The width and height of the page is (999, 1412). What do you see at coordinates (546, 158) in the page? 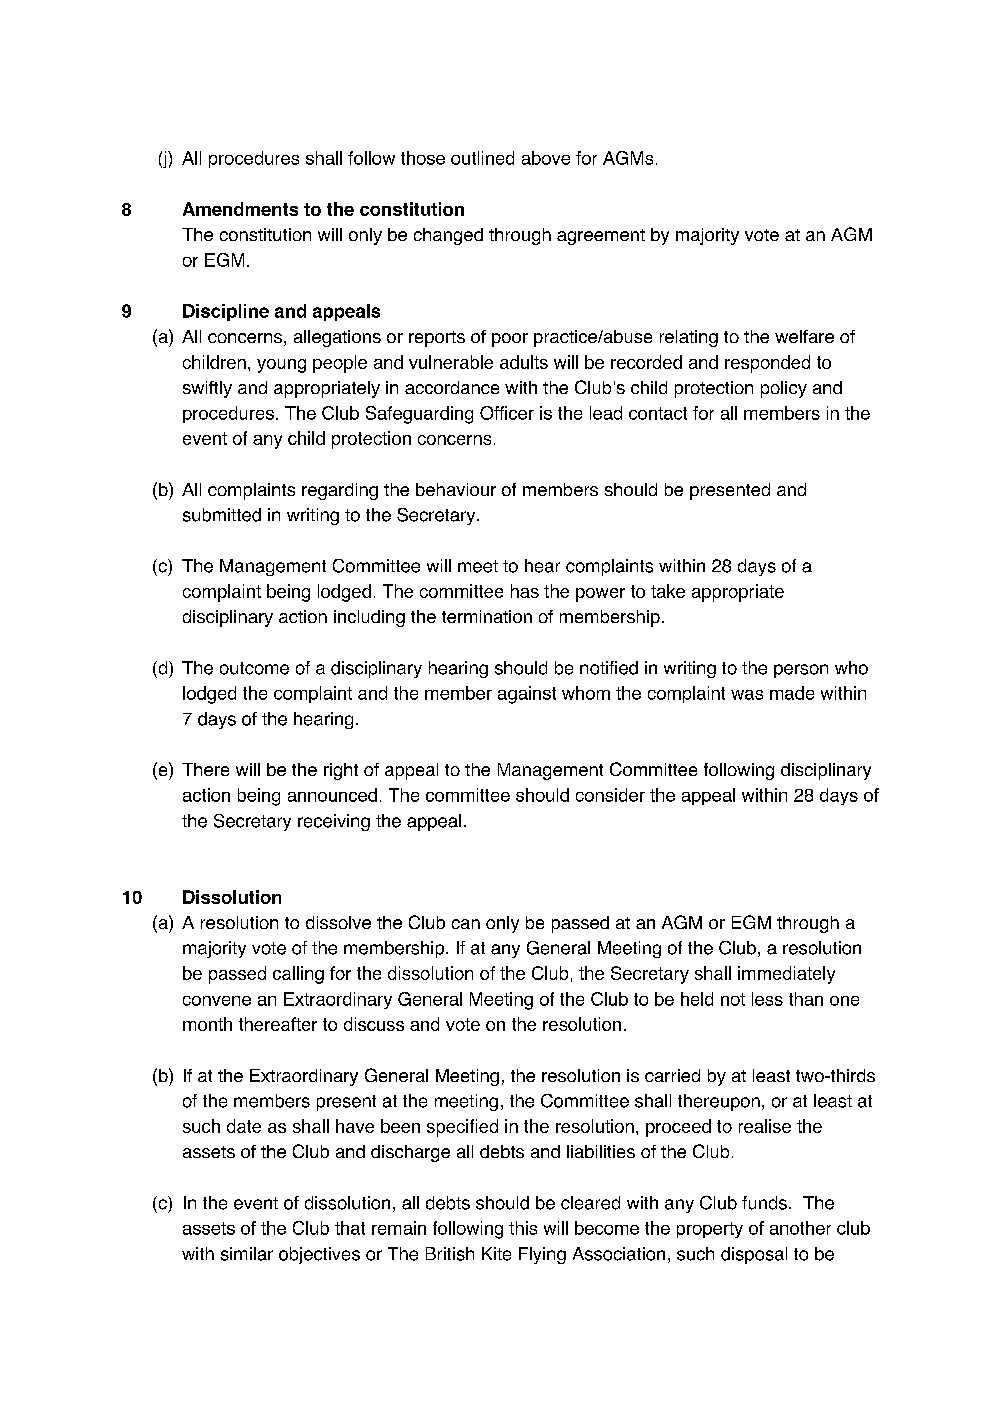
I see `above` at bounding box center [546, 158].
